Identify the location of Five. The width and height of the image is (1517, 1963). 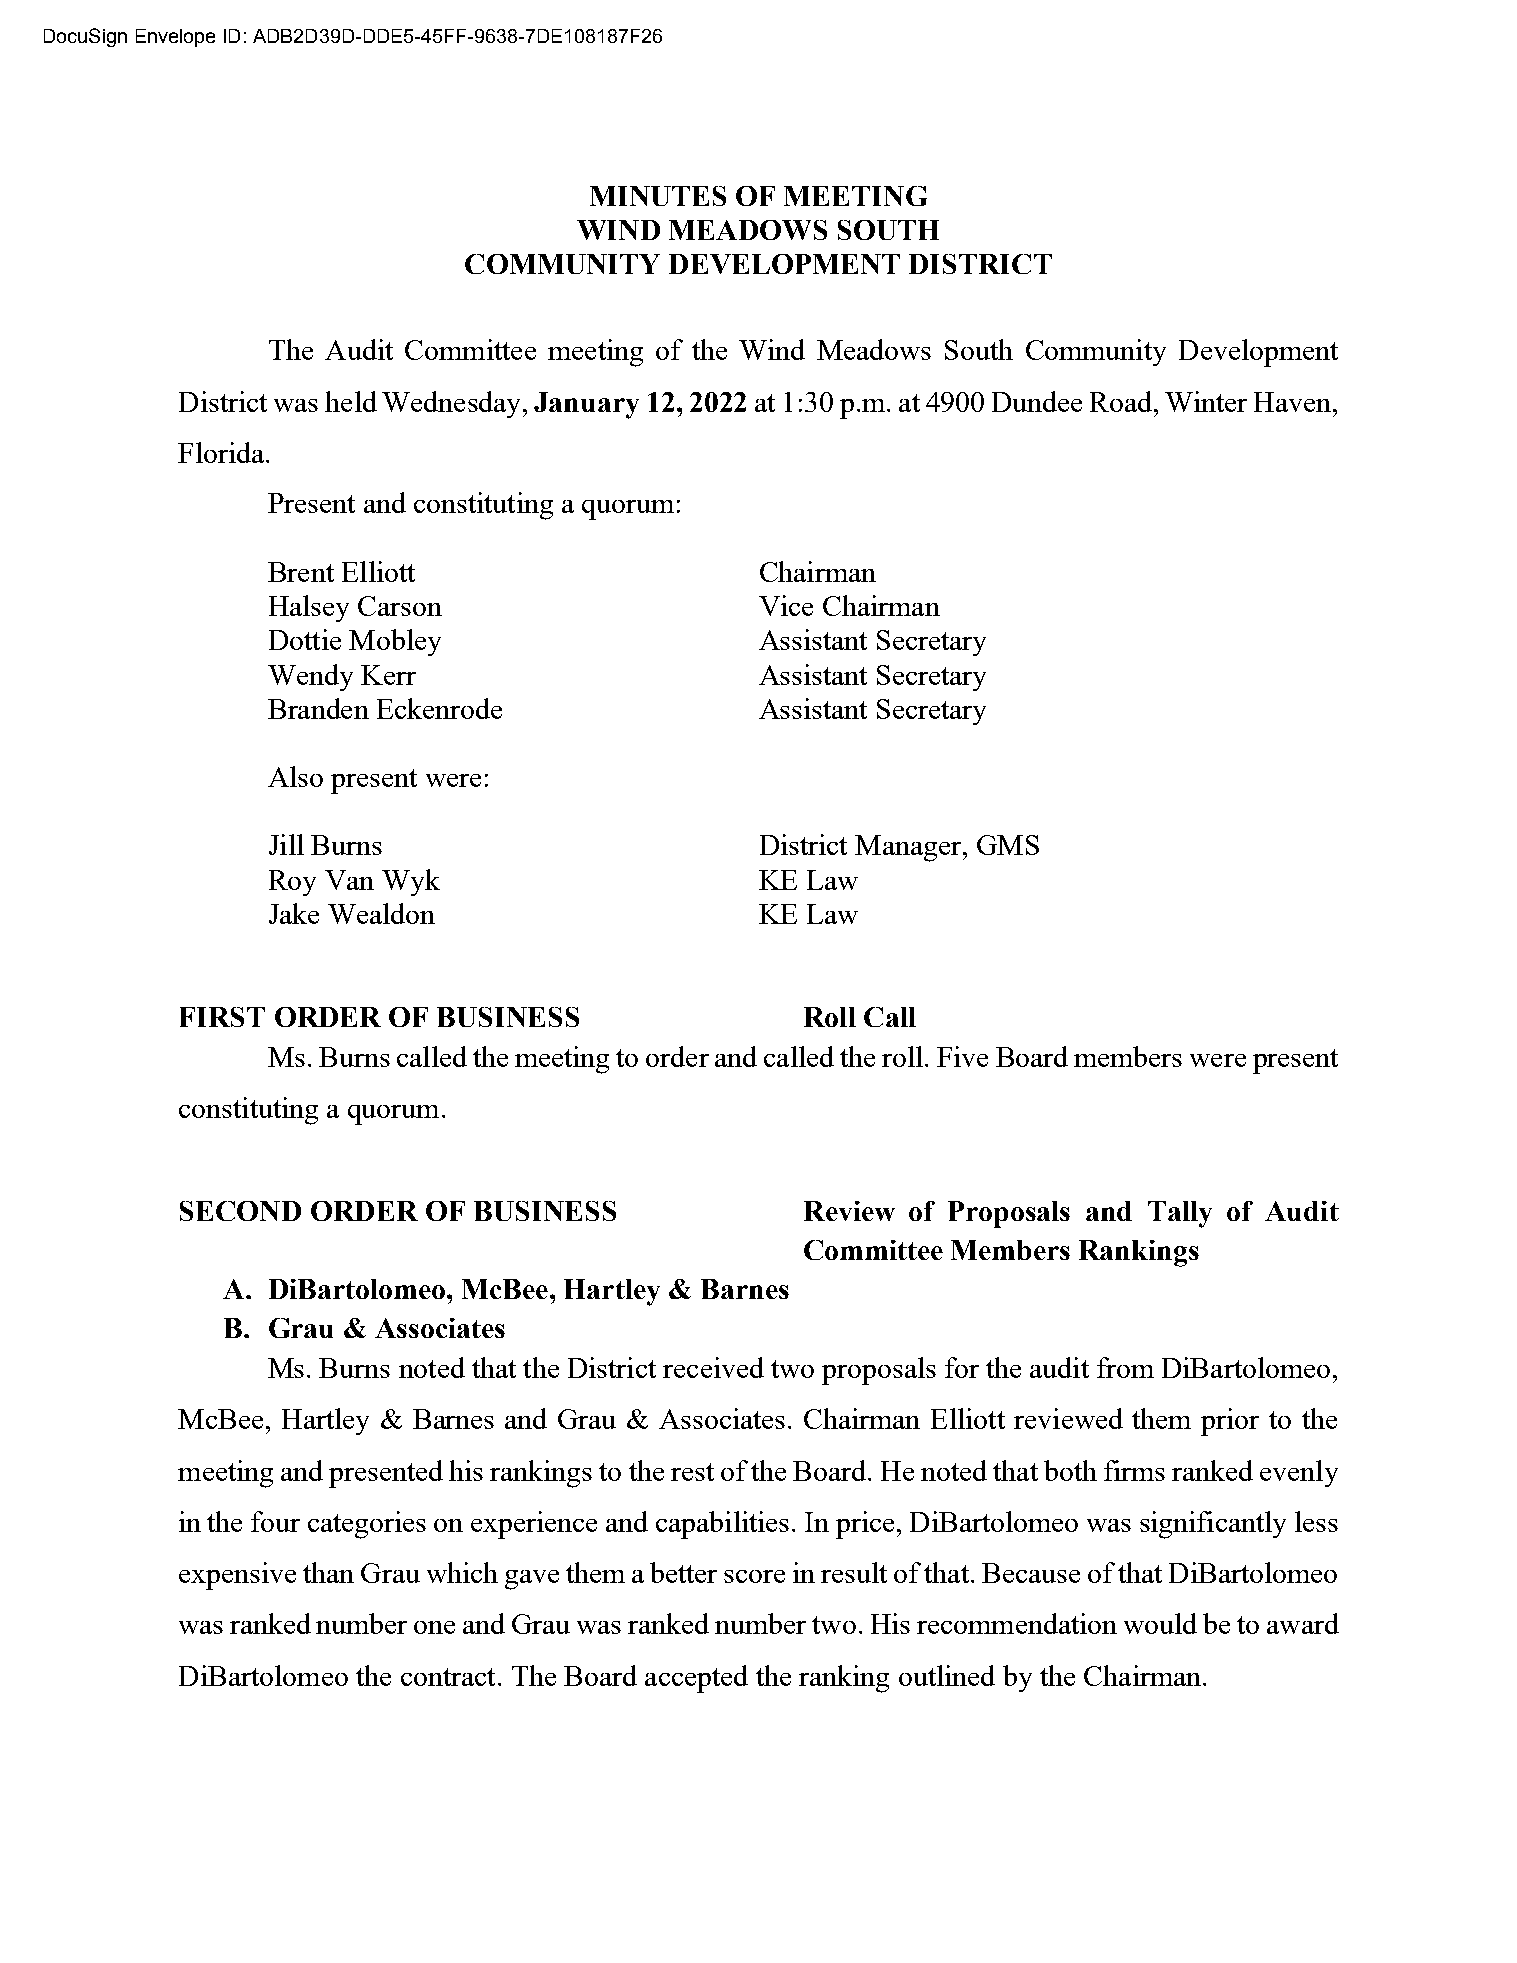
(962, 1056).
